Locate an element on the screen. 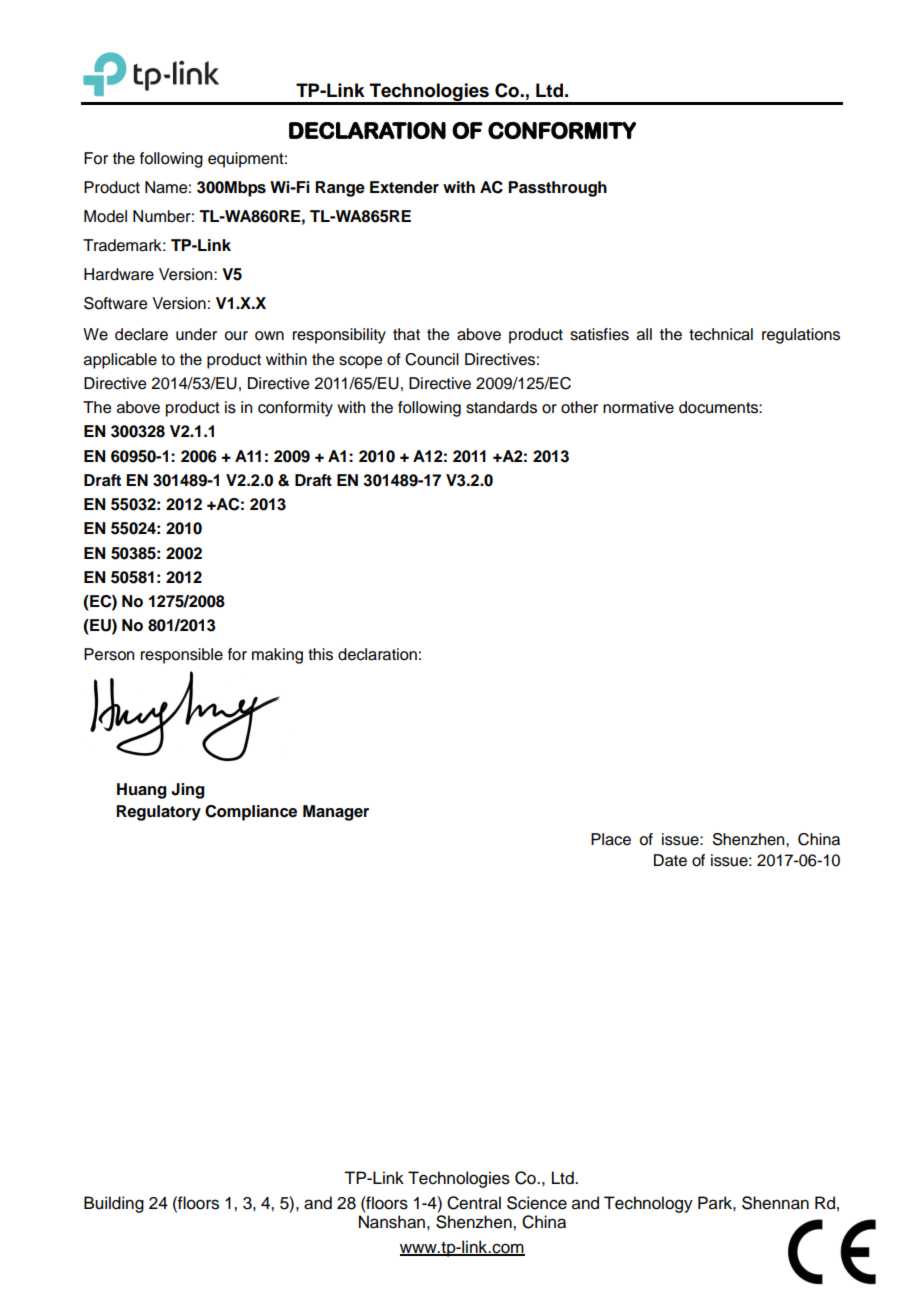 This screenshot has width=924, height=1308. Building is located at coordinates (114, 1204).
